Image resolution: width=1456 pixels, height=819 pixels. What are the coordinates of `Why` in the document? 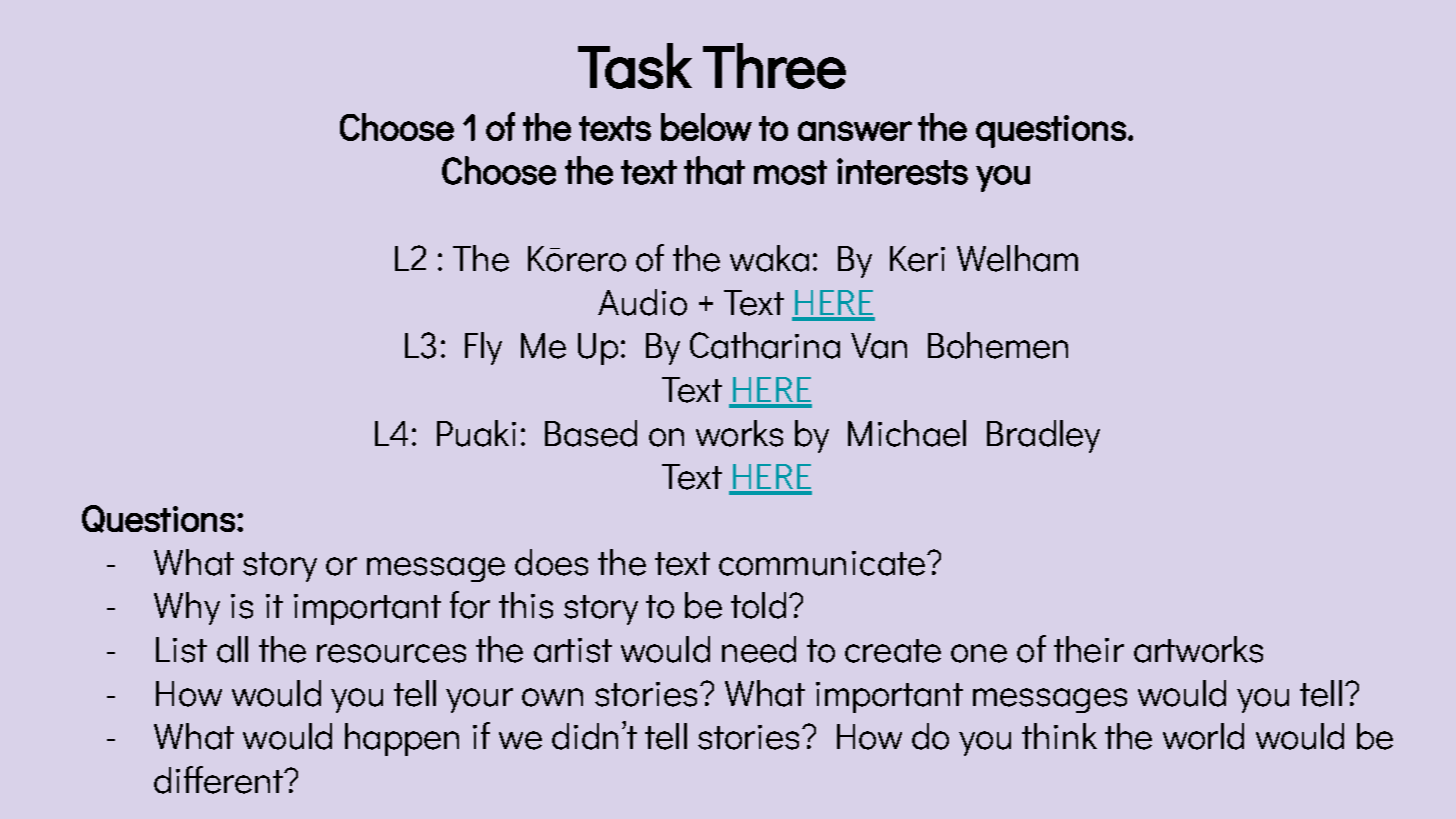 It's located at (187, 608).
